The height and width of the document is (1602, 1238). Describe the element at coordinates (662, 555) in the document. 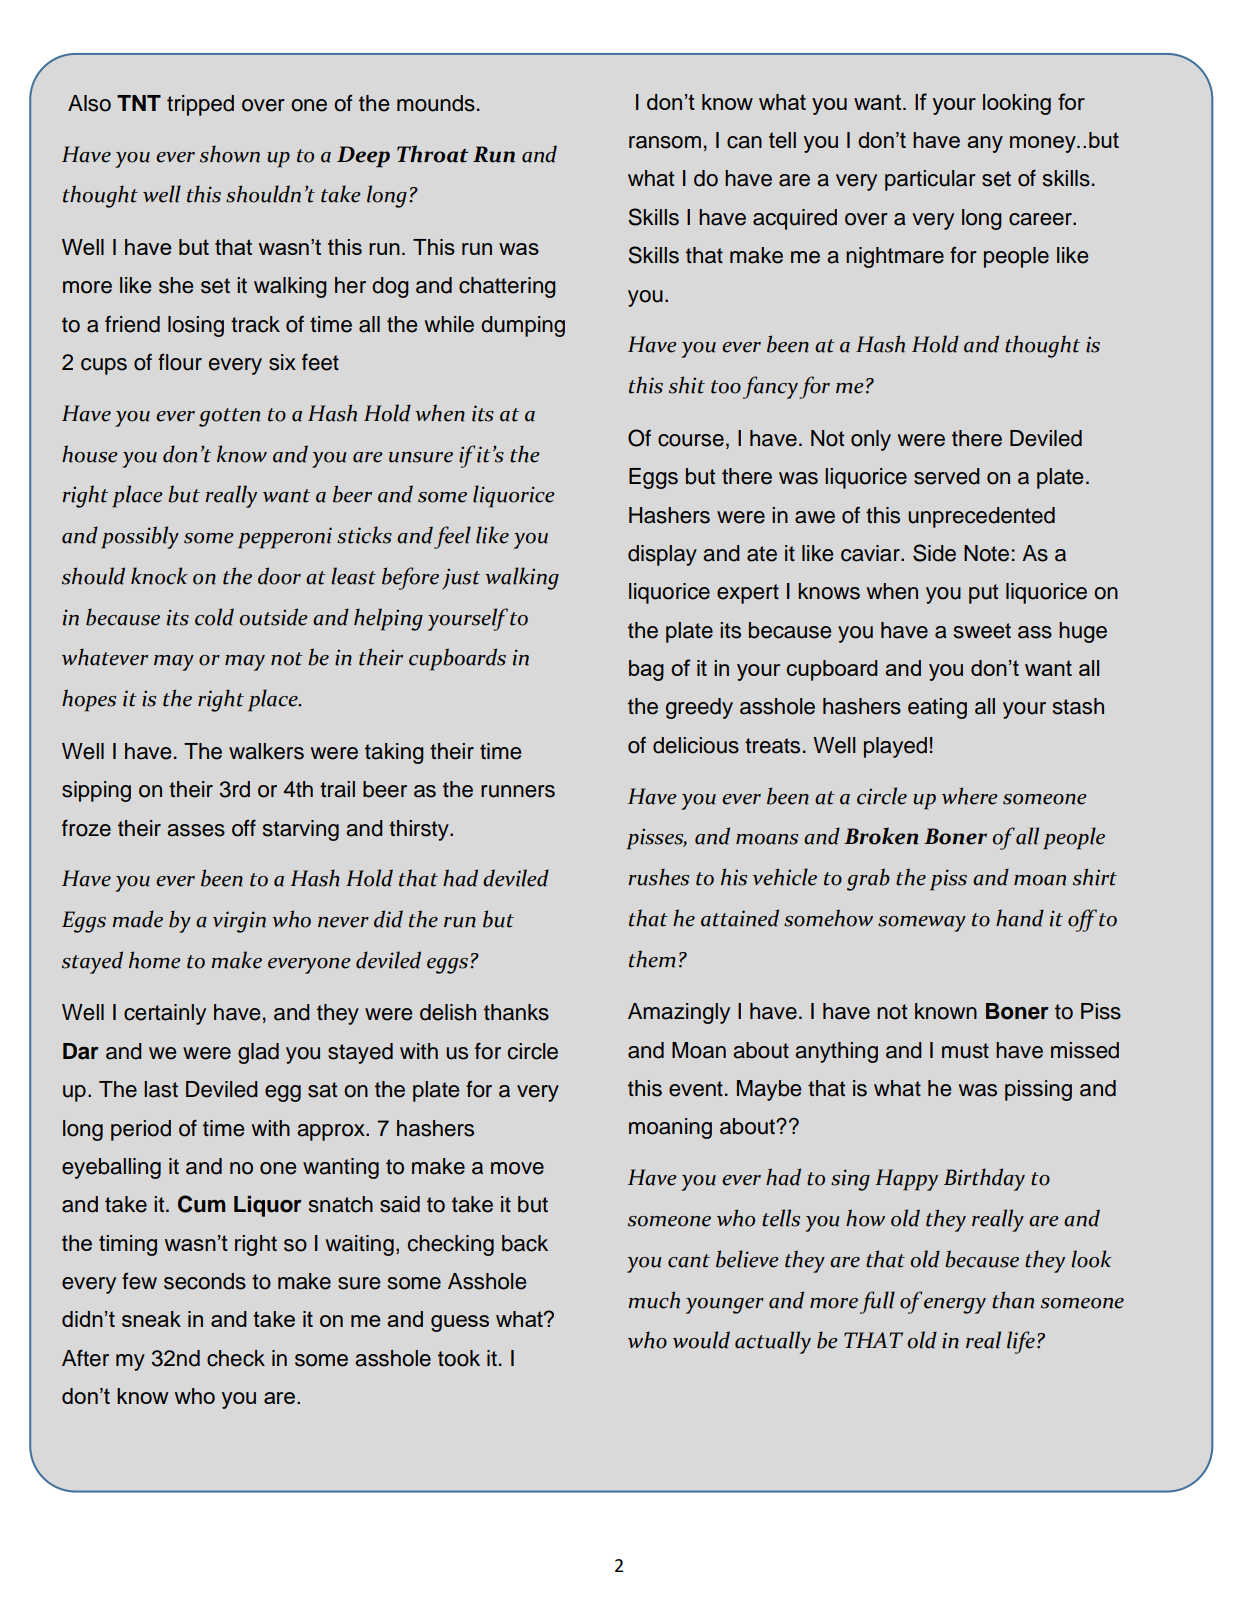

I see `display` at that location.
